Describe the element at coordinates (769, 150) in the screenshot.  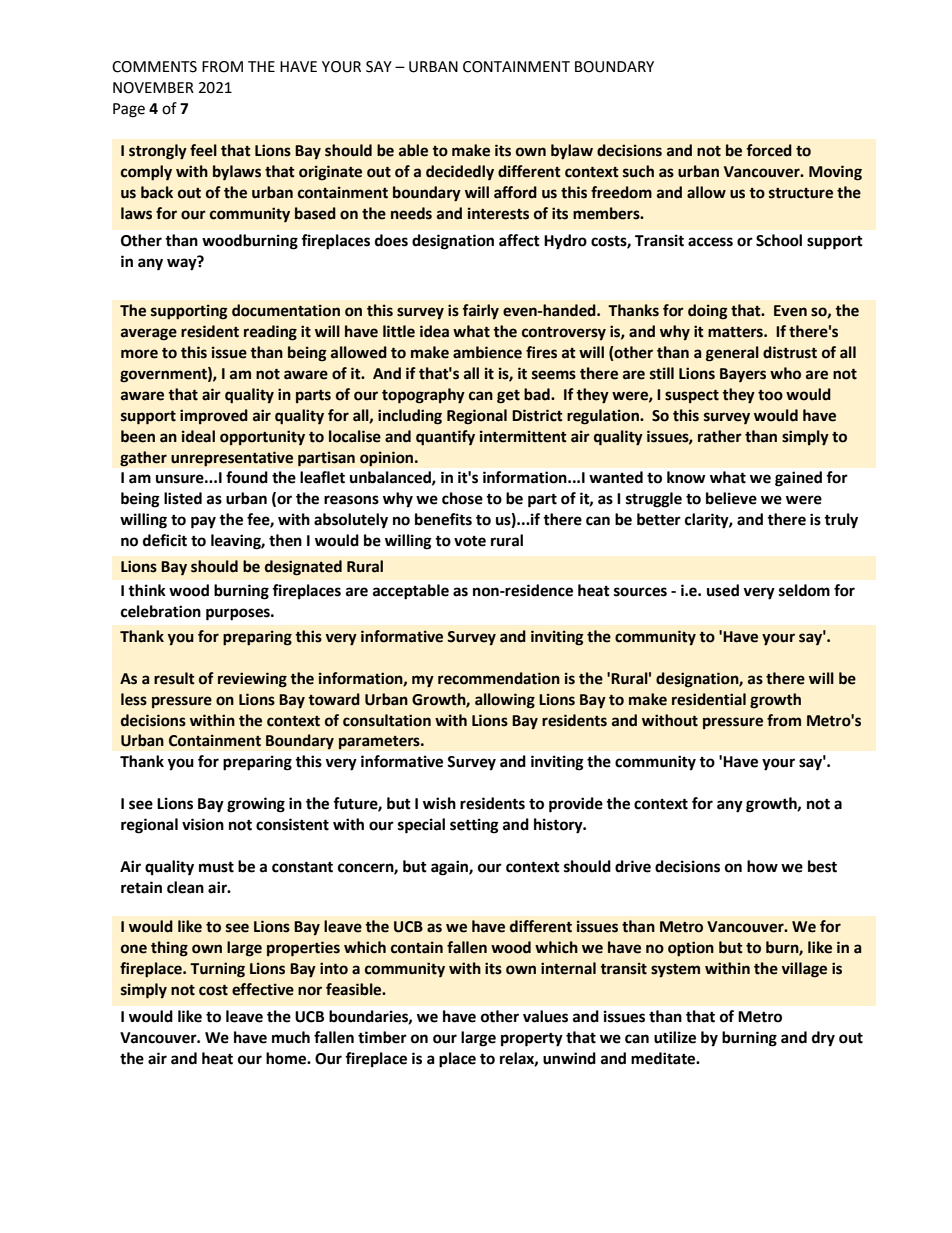
I see `forced` at that location.
